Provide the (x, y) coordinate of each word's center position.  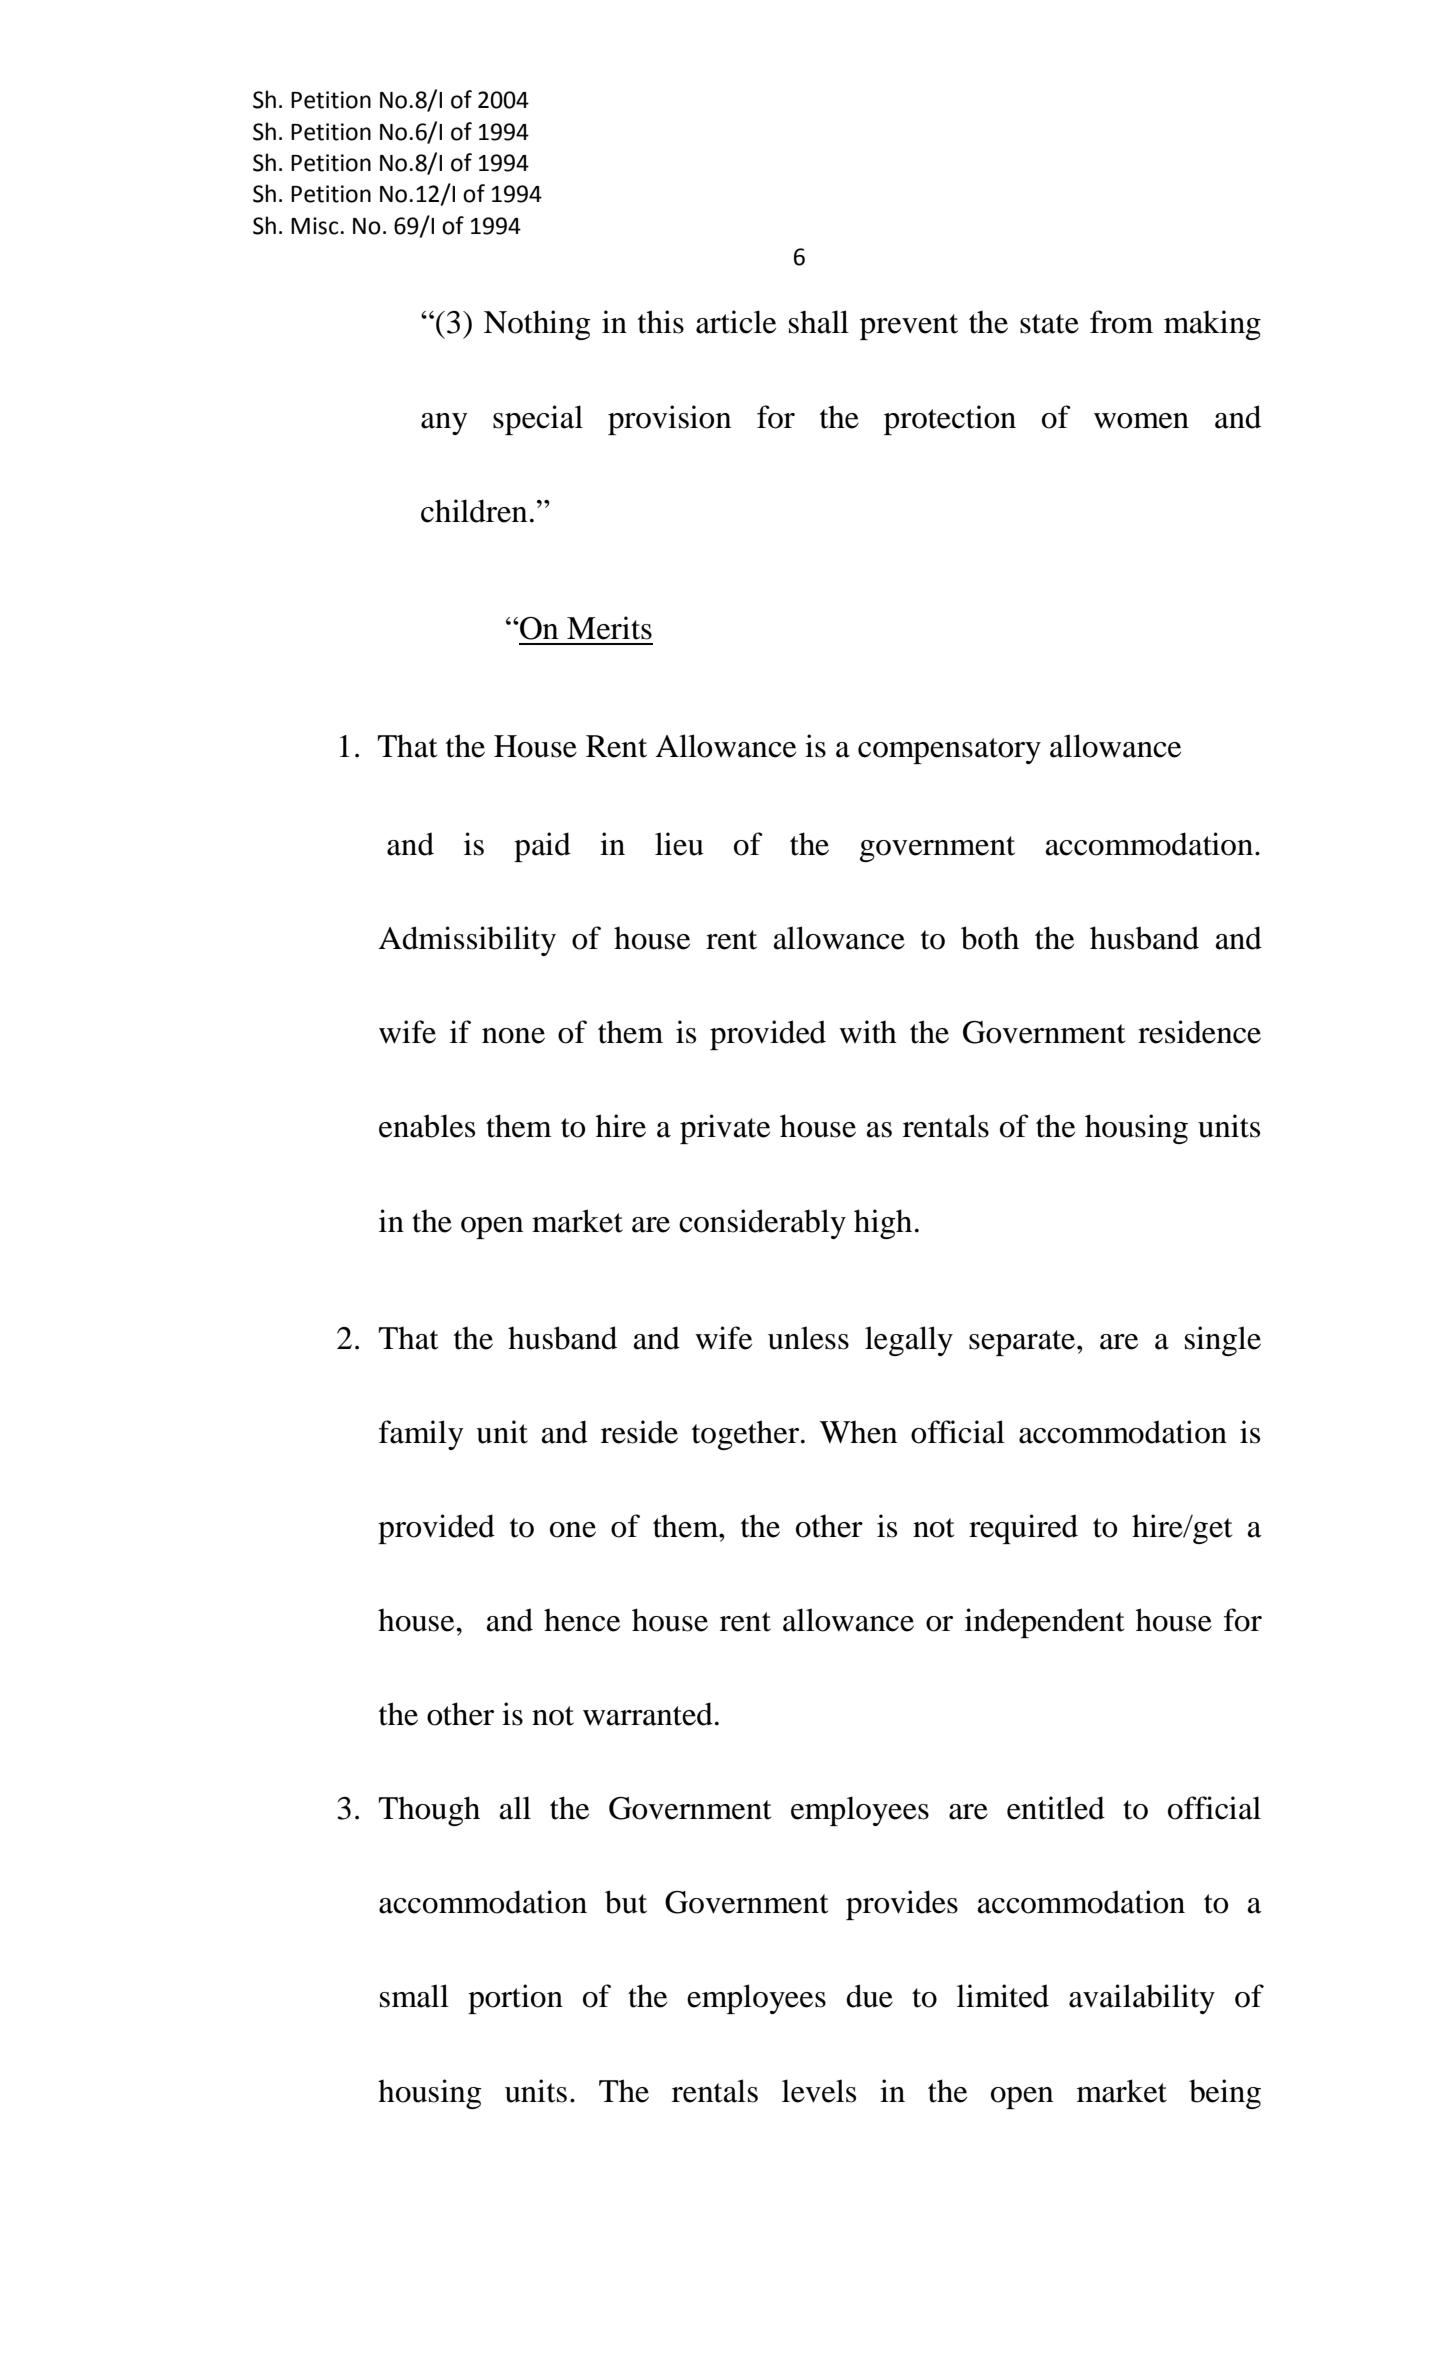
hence (582, 1620)
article (736, 322)
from (1121, 322)
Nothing (537, 325)
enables (427, 1126)
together (745, 1435)
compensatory (949, 751)
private (725, 1129)
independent (1044, 1623)
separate (1023, 1343)
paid (542, 847)
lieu (679, 844)
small (414, 1996)
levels (819, 2091)
